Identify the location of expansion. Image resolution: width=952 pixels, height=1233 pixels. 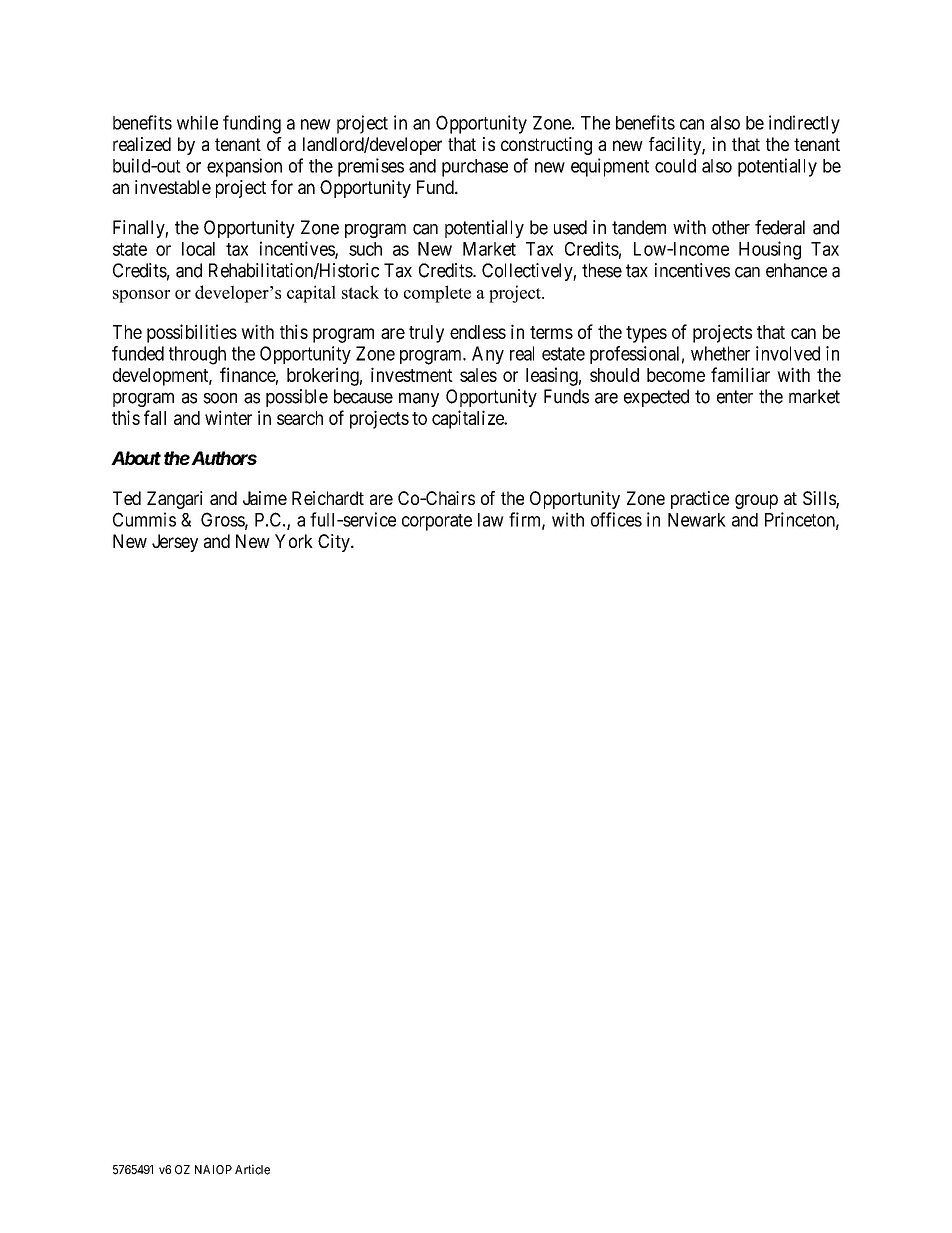
(244, 167).
